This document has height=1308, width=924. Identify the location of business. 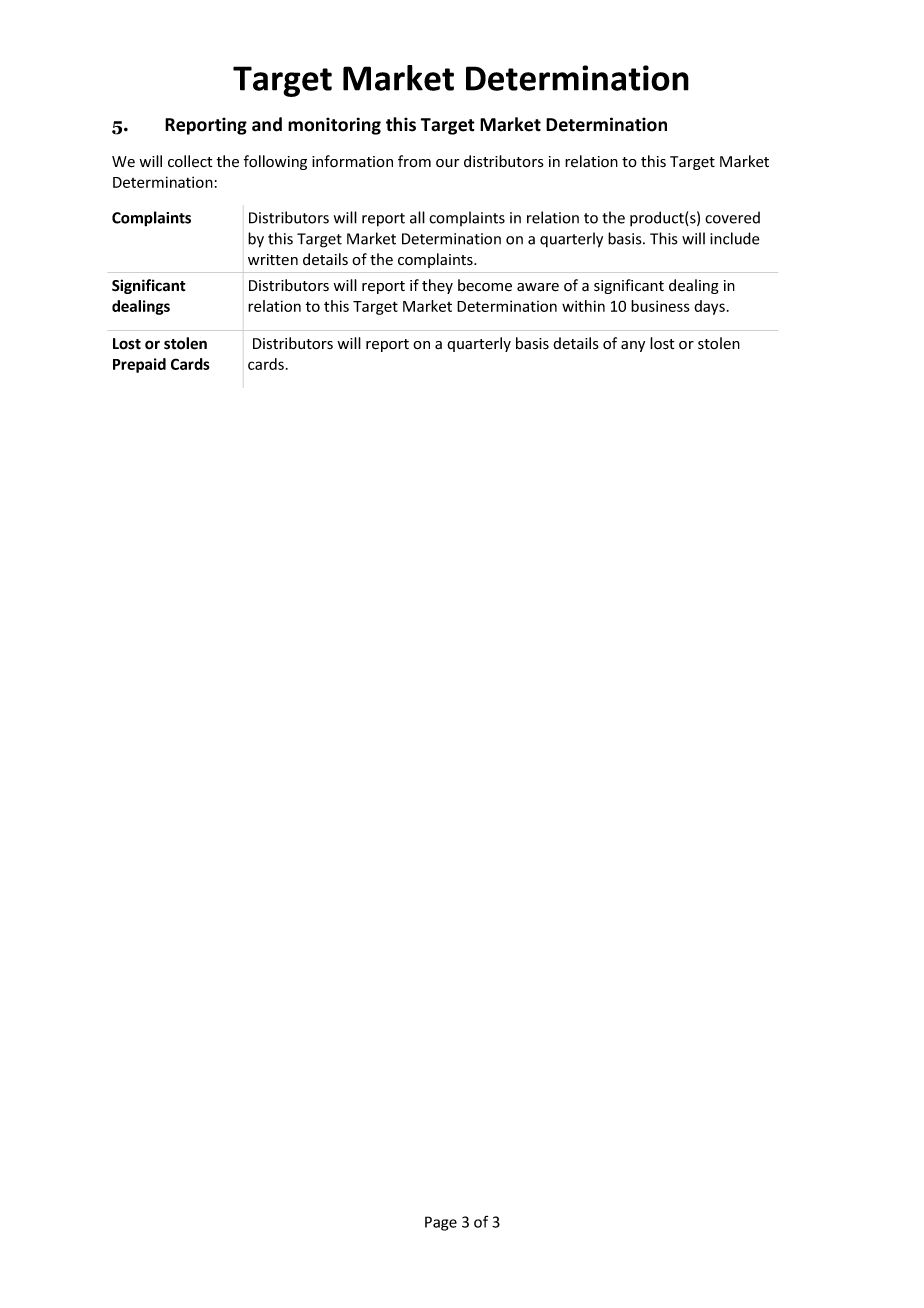
(660, 306).
